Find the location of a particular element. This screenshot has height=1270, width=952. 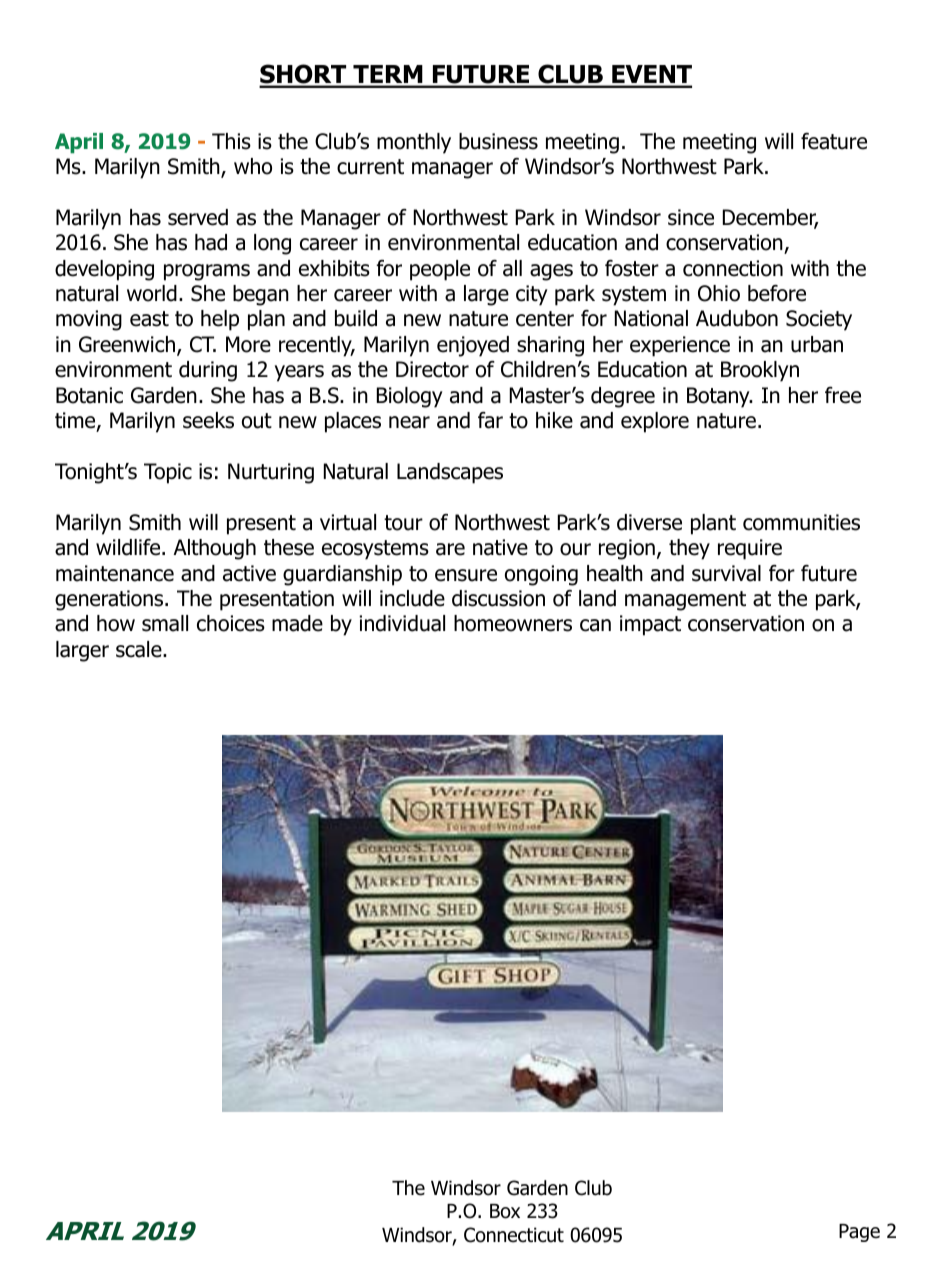

Box is located at coordinates (505, 1211).
